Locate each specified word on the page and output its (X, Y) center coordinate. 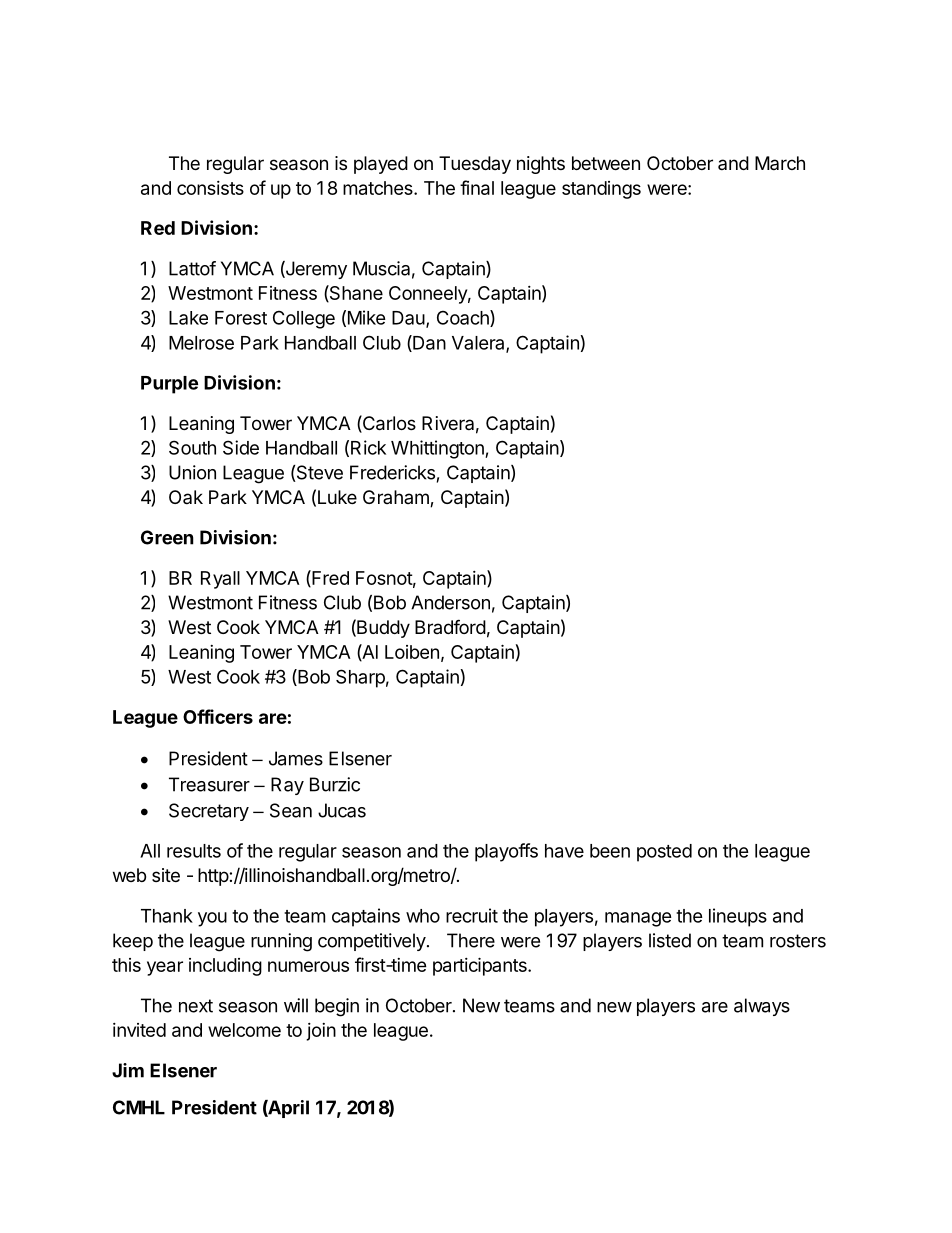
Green (167, 537)
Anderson (450, 602)
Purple (169, 385)
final (477, 187)
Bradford (450, 626)
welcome (244, 1030)
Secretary (209, 812)
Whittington (438, 449)
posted (664, 853)
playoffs (506, 852)
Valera (479, 344)
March (780, 163)
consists (210, 188)
